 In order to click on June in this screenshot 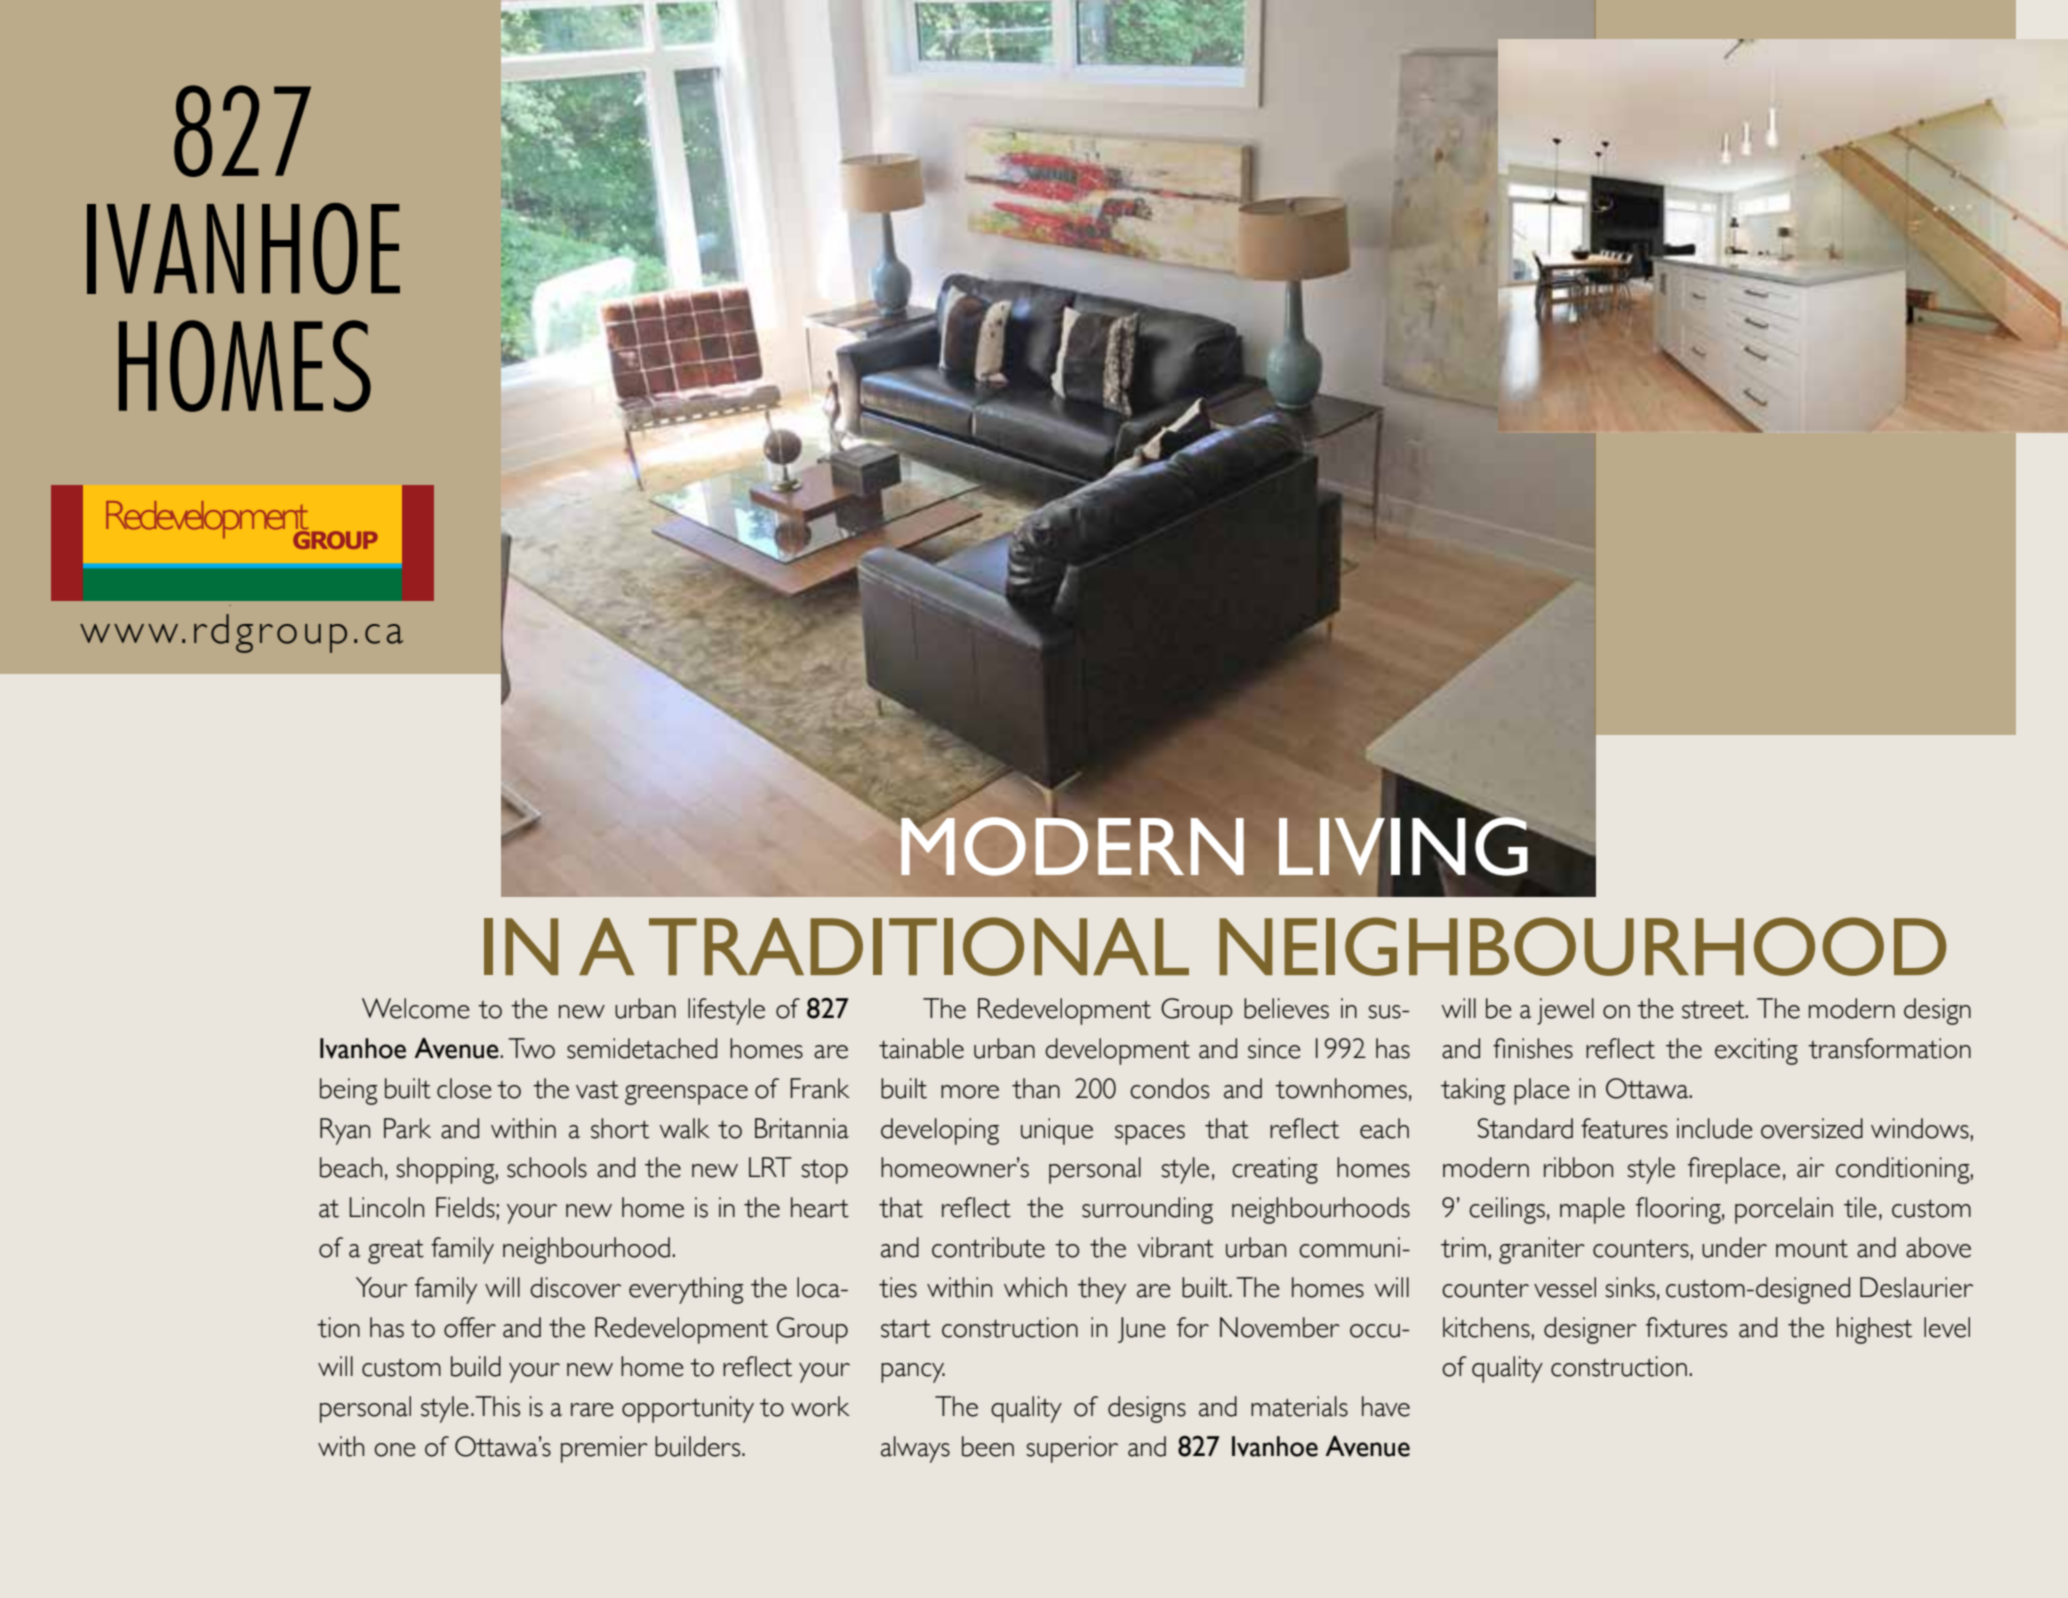, I will do `click(1142, 1330)`.
